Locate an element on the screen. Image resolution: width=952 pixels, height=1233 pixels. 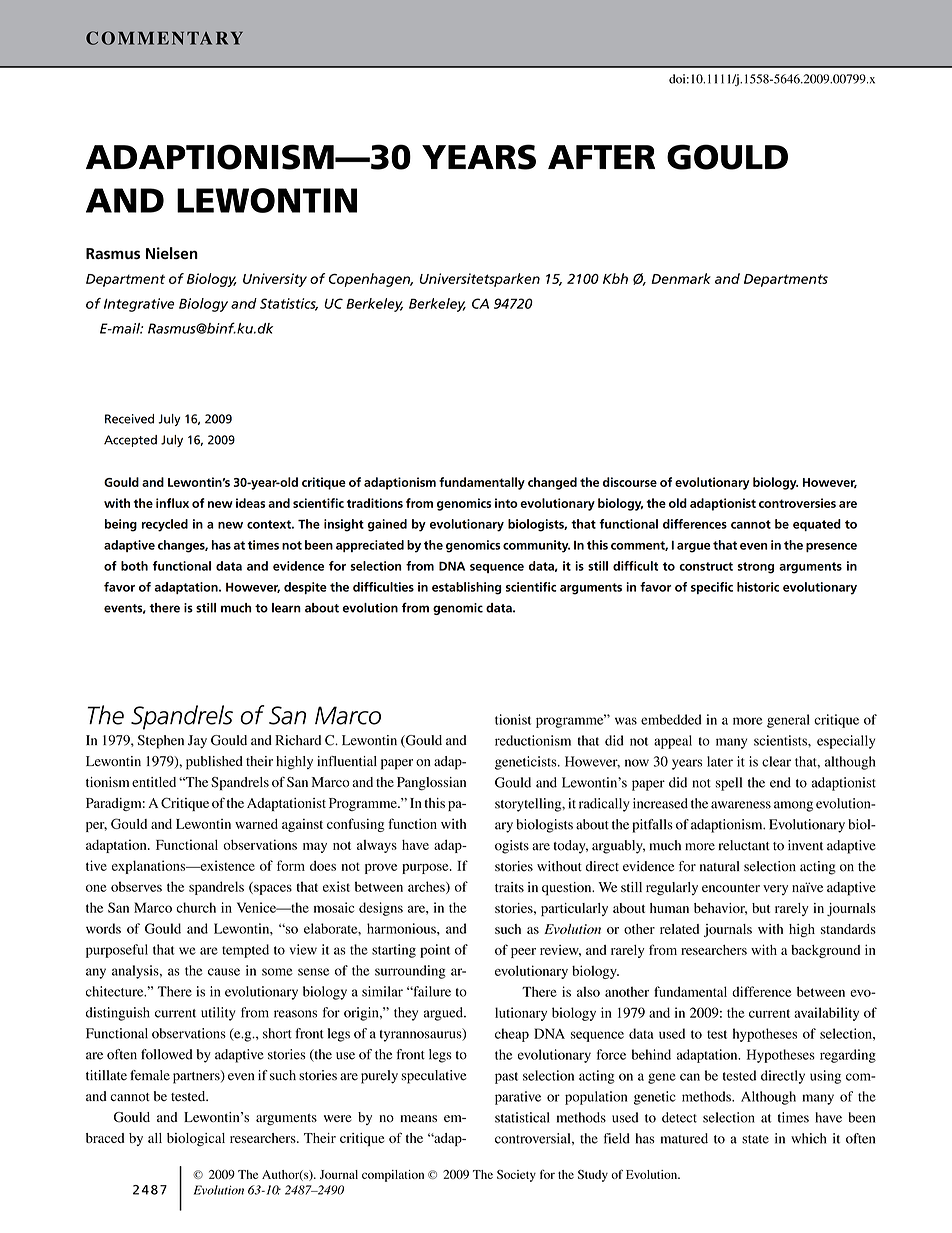
scientists is located at coordinates (781, 740).
